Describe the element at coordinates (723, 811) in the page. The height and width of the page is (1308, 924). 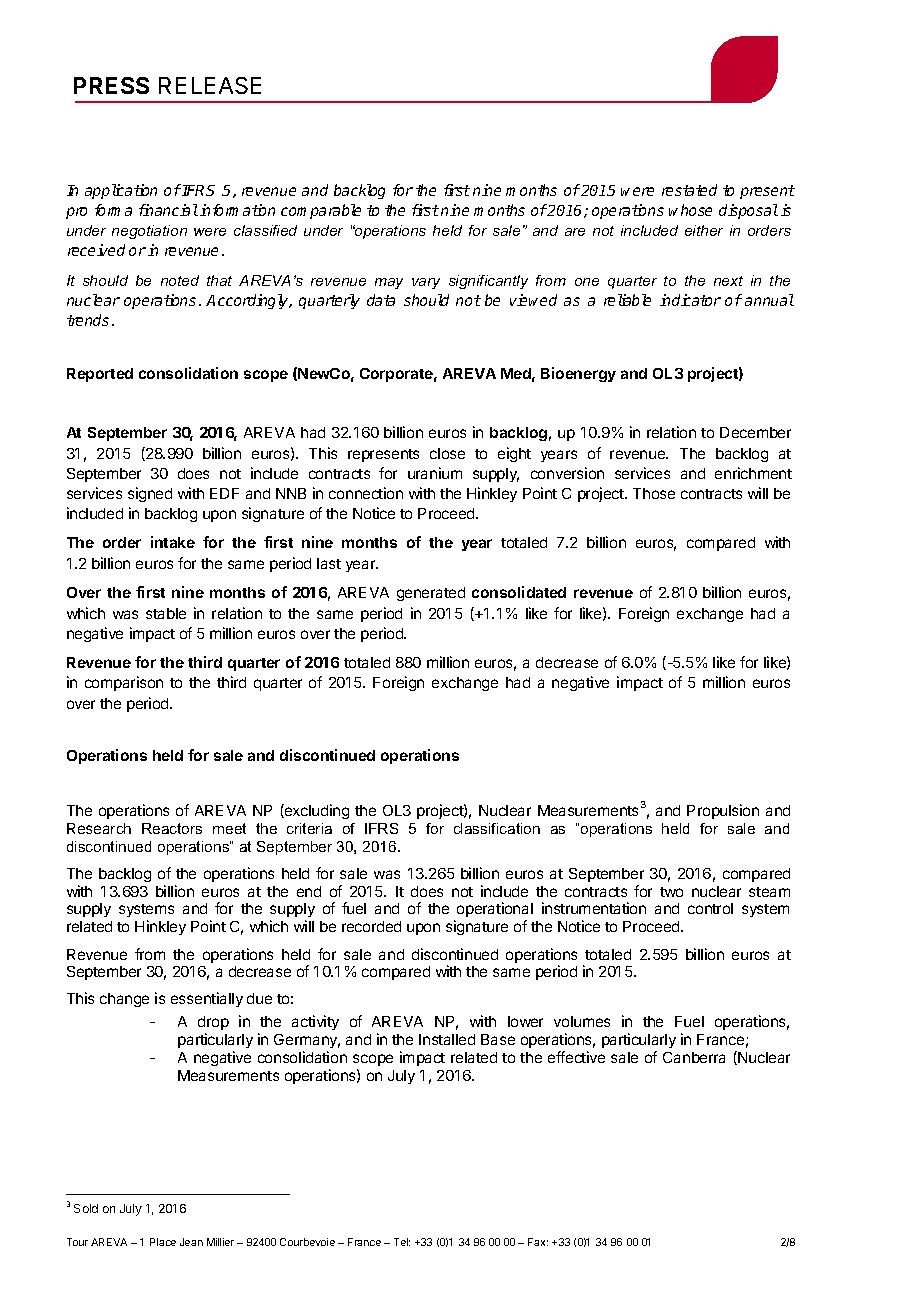
I see `Propulsion` at that location.
